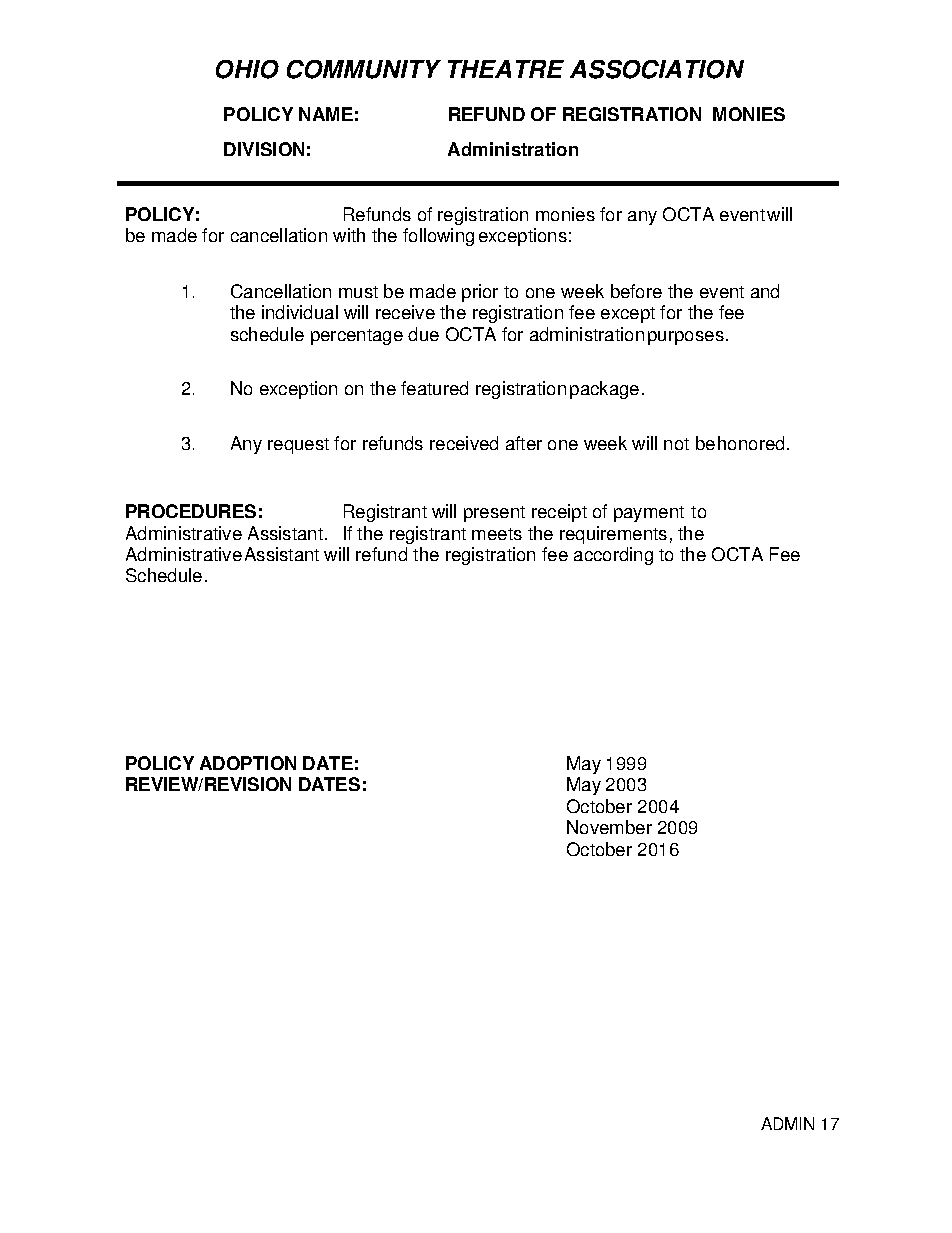 The height and width of the page is (1233, 952). I want to click on meets, so click(497, 534).
